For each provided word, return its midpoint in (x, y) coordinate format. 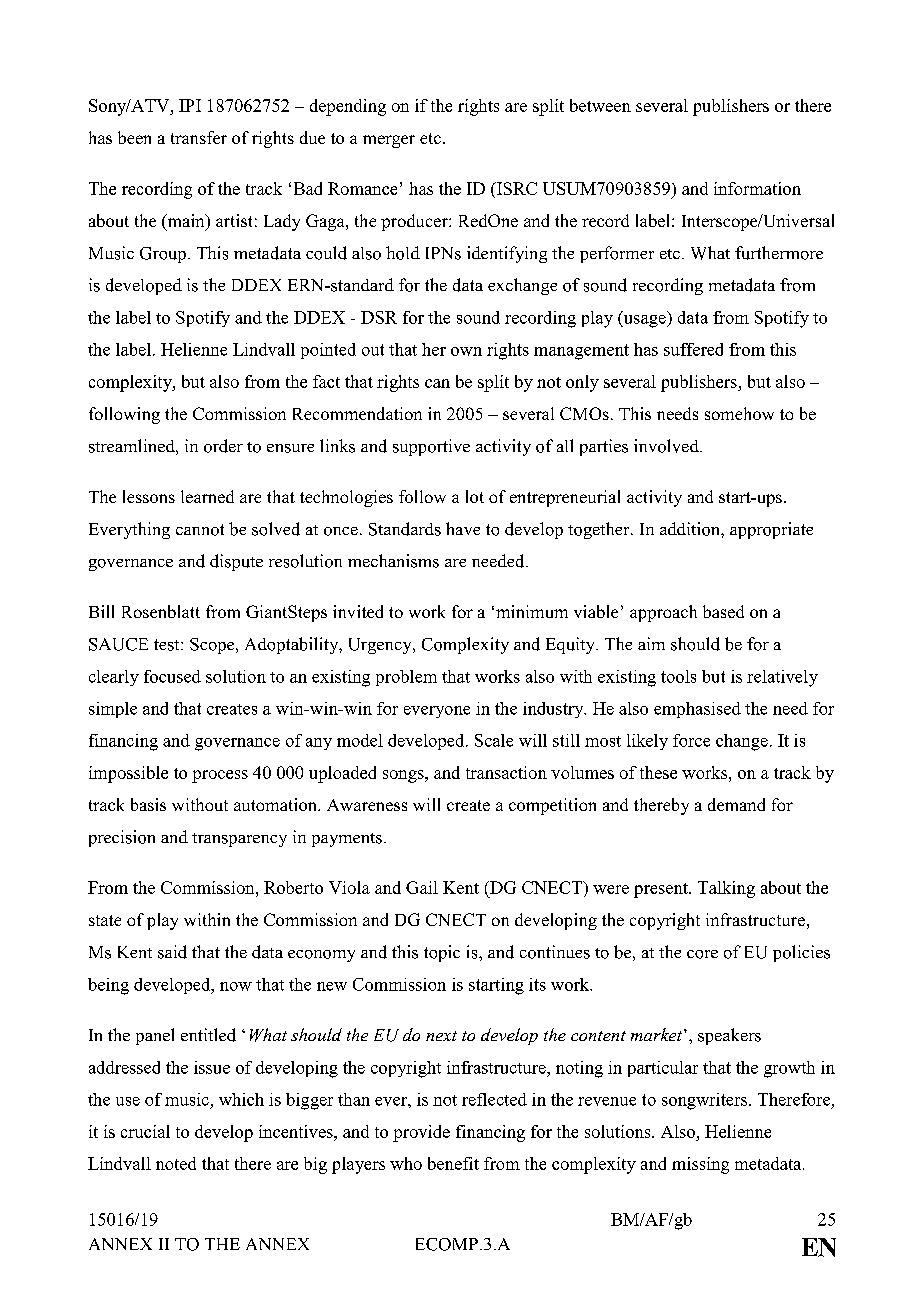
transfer (199, 137)
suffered (693, 349)
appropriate (771, 530)
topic (442, 953)
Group (163, 255)
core (702, 954)
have (463, 528)
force (691, 740)
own (466, 351)
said (172, 952)
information (757, 188)
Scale (494, 740)
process (220, 776)
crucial (145, 1131)
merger (389, 141)
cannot (200, 530)
